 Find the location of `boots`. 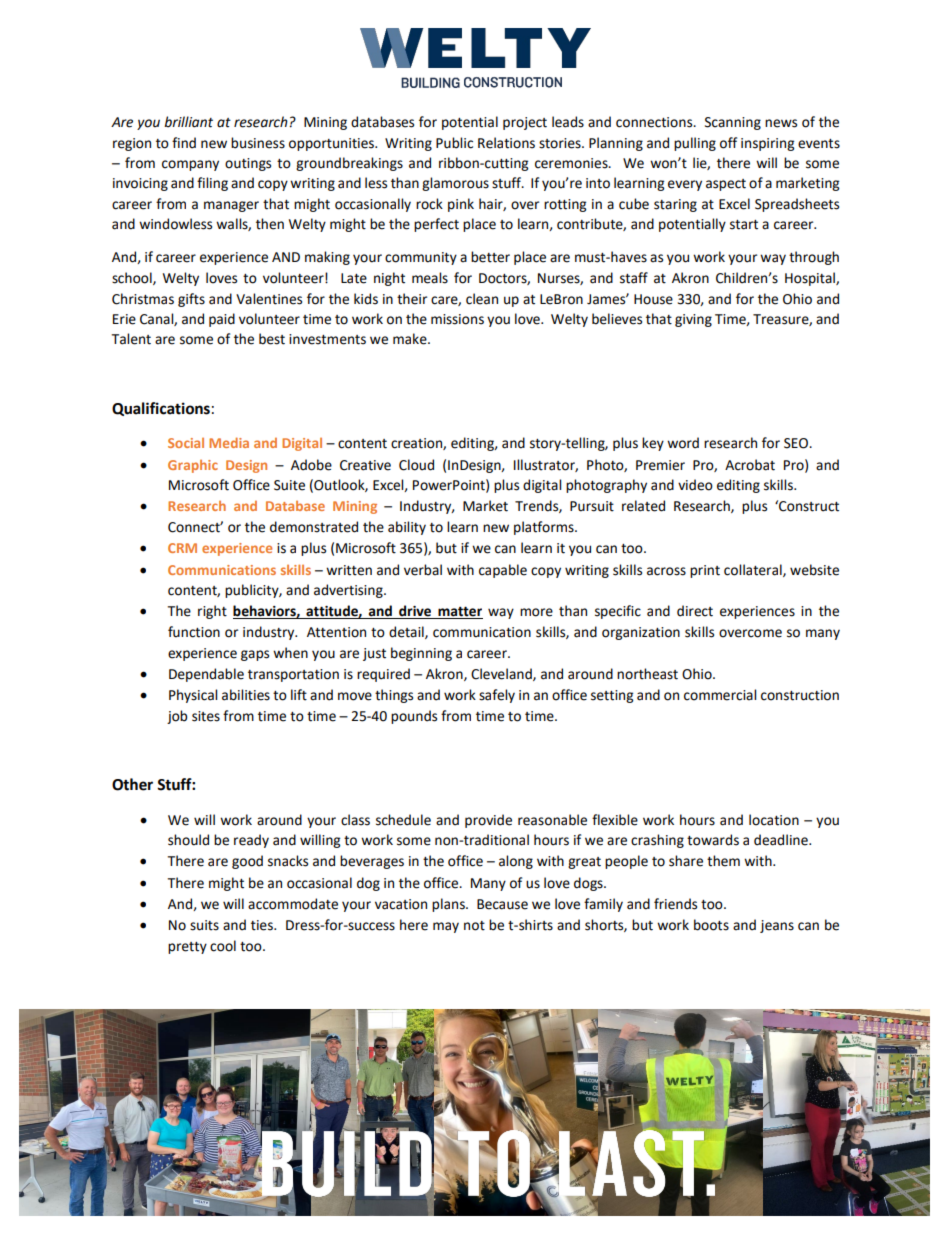

boots is located at coordinates (711, 925).
